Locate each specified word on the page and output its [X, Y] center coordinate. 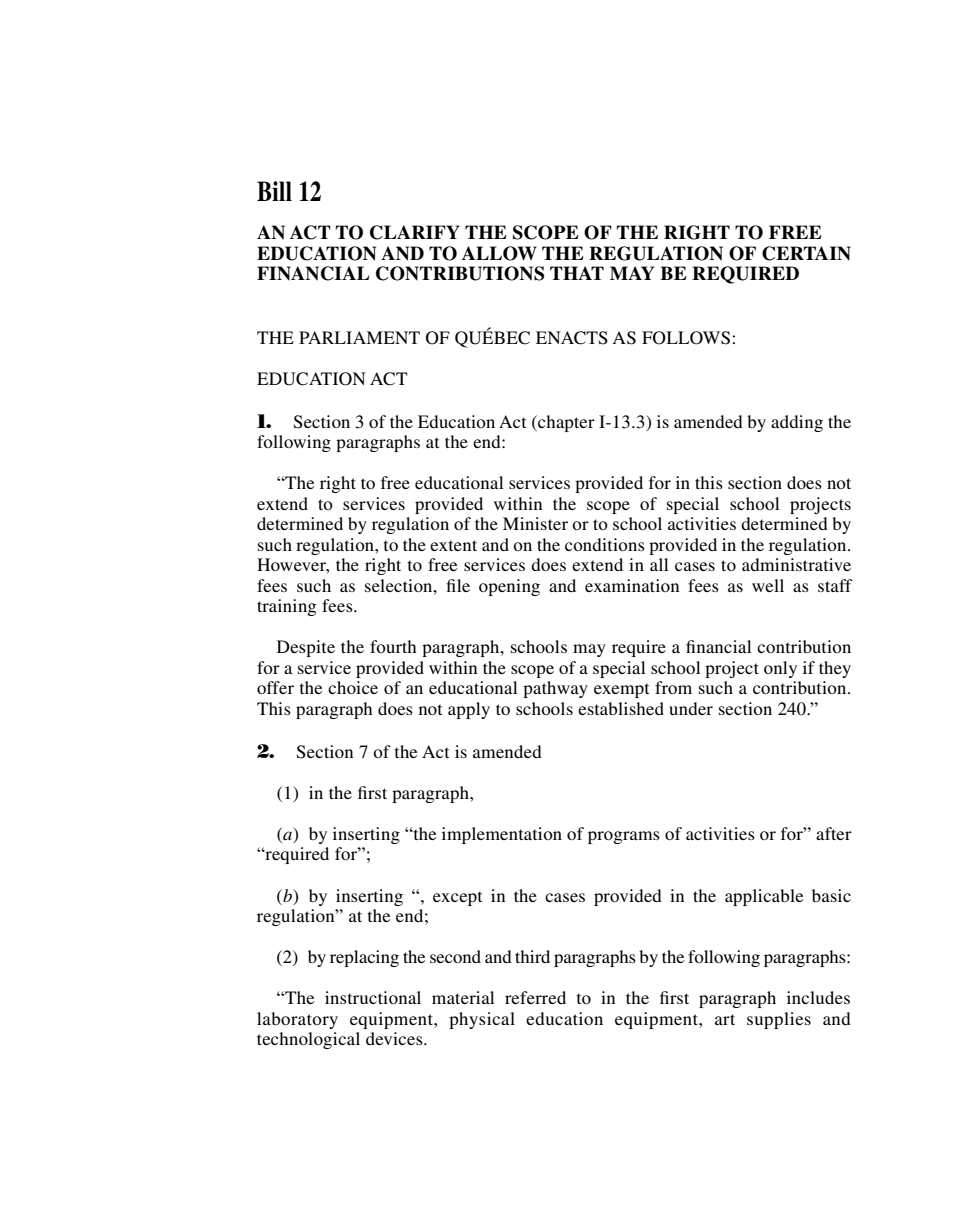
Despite [306, 648]
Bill [274, 191]
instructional [373, 997]
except [457, 898]
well [768, 585]
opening [509, 587]
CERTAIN [806, 253]
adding [797, 423]
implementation [502, 835]
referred [535, 997]
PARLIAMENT [359, 337]
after [834, 833]
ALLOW [499, 253]
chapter [565, 423]
